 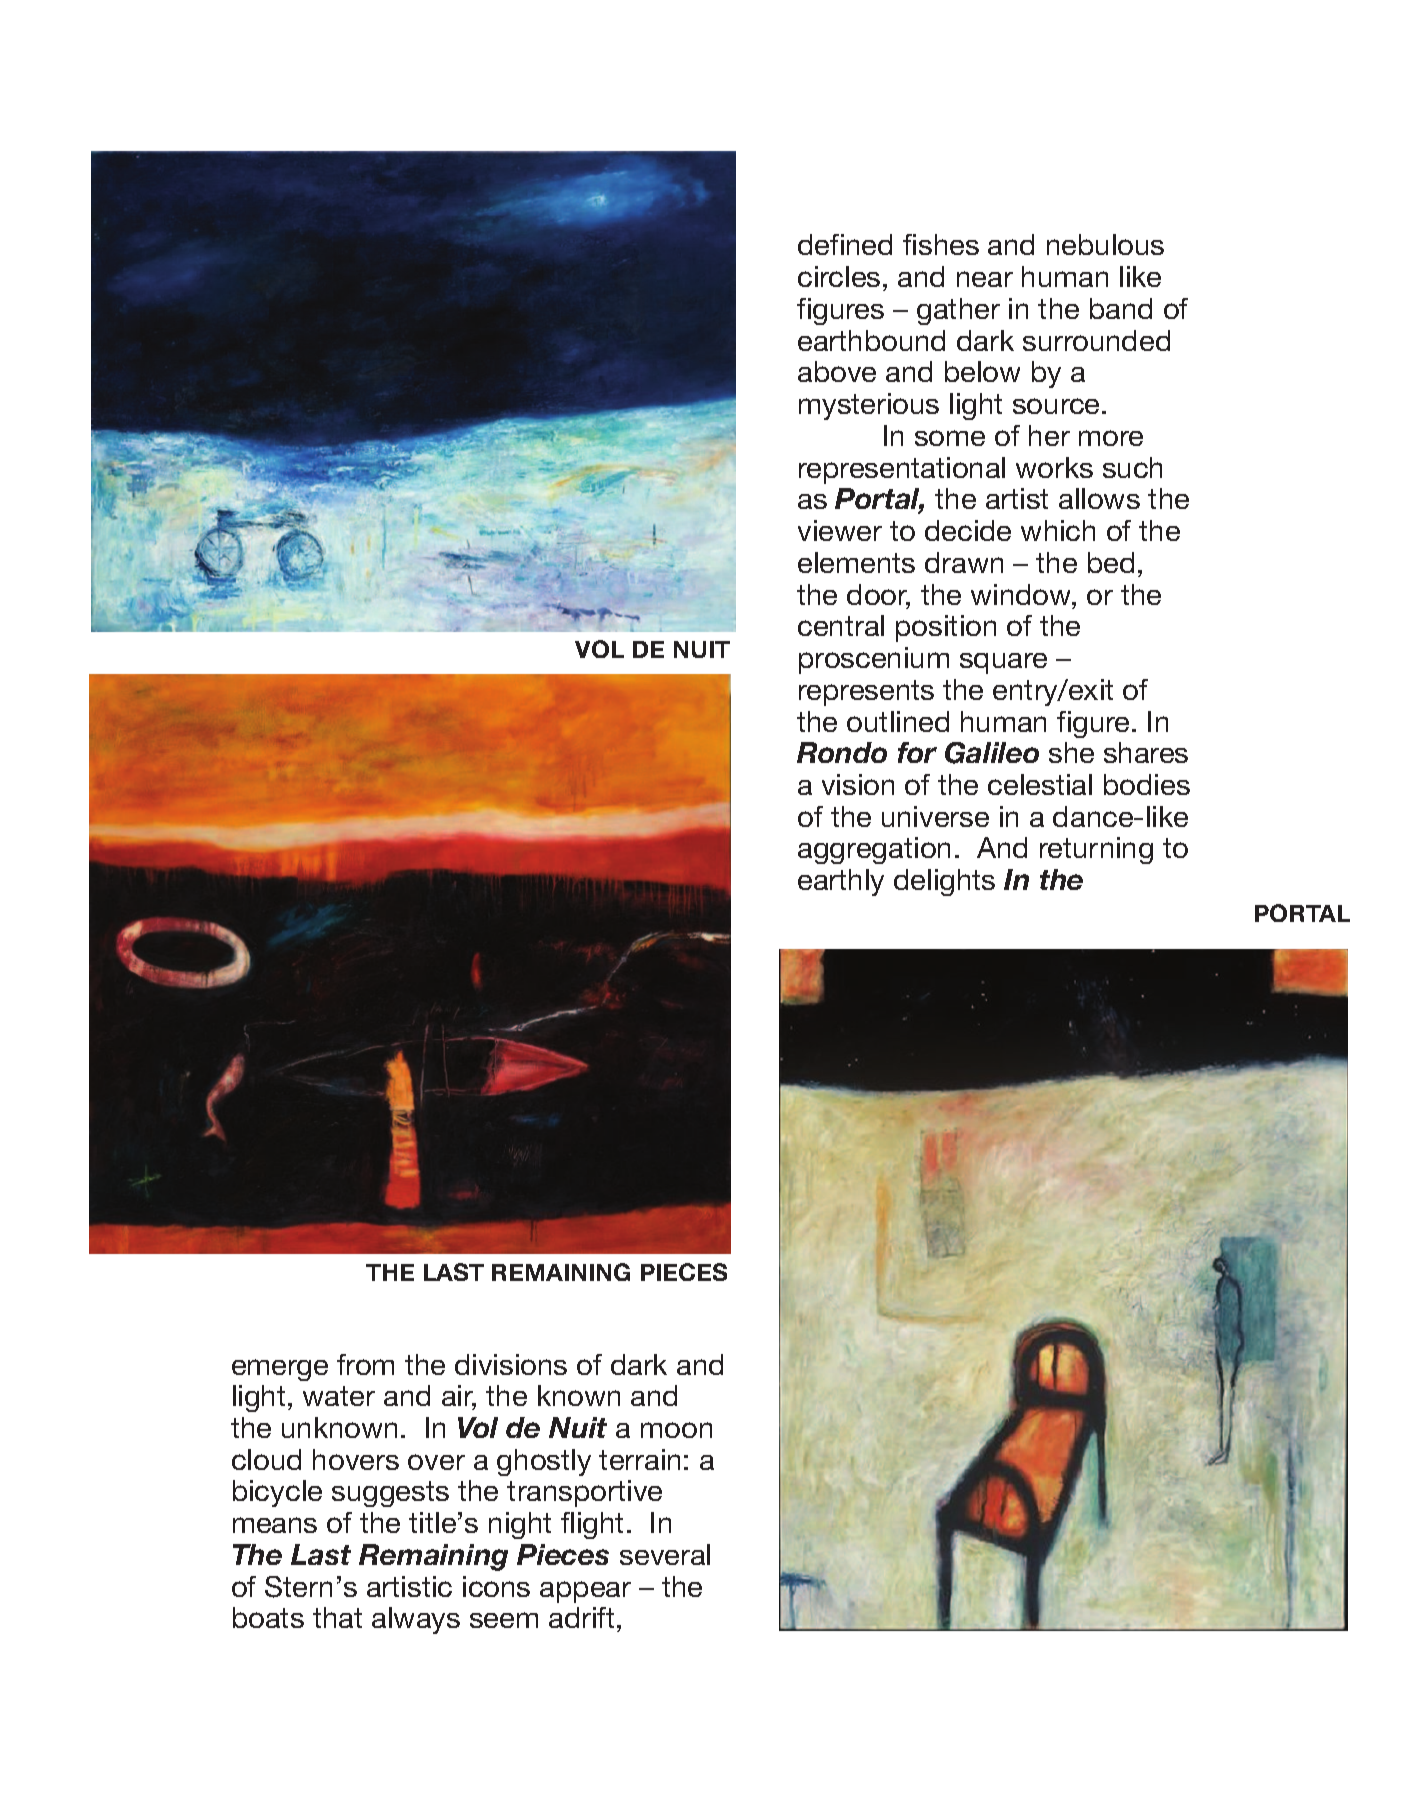 What do you see at coordinates (874, 850) in the screenshot?
I see `aggregation` at bounding box center [874, 850].
